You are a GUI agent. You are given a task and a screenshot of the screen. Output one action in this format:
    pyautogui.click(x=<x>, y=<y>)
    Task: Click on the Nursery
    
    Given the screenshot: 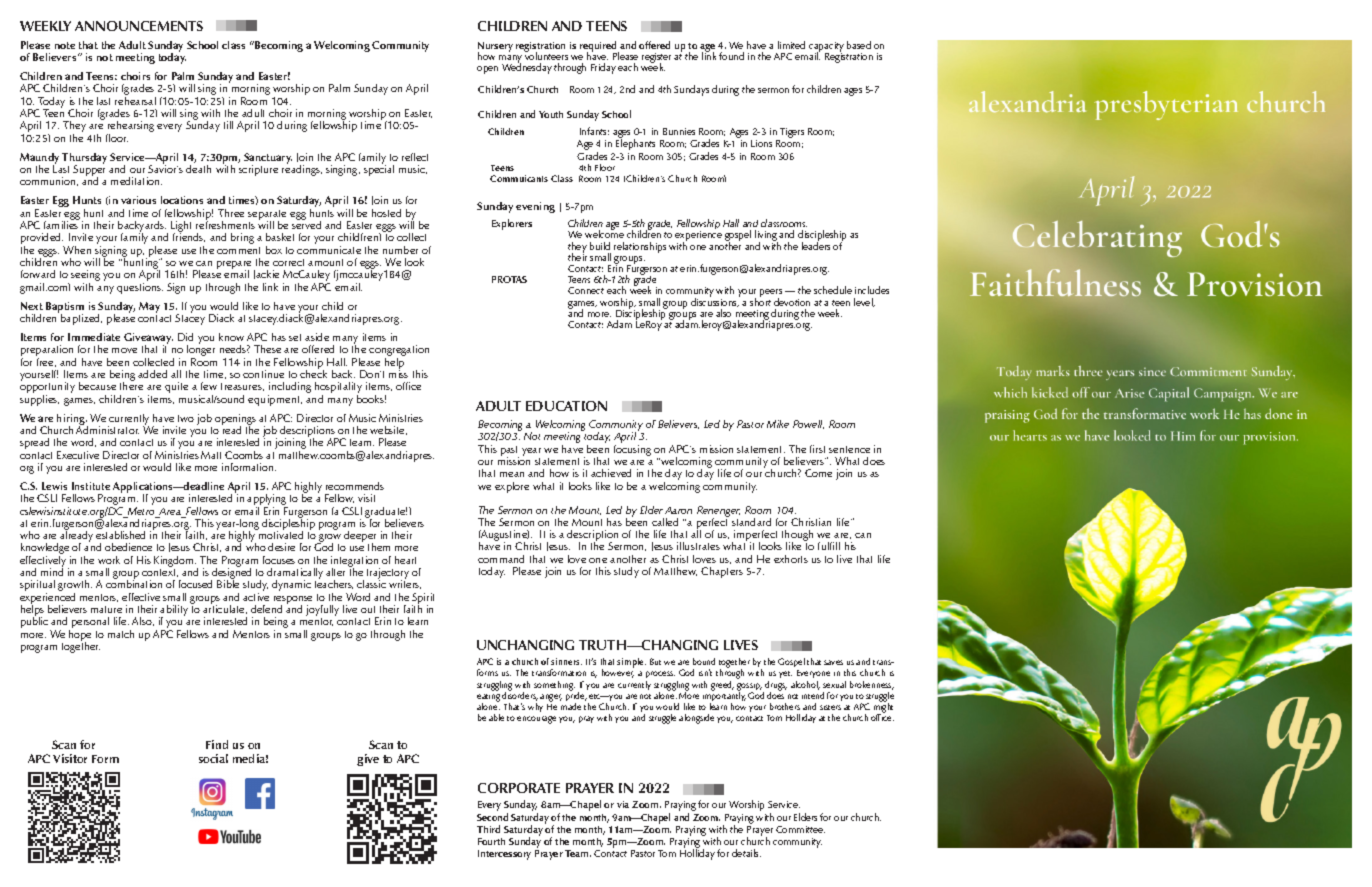 What is the action you would take?
    pyautogui.click(x=495, y=48)
